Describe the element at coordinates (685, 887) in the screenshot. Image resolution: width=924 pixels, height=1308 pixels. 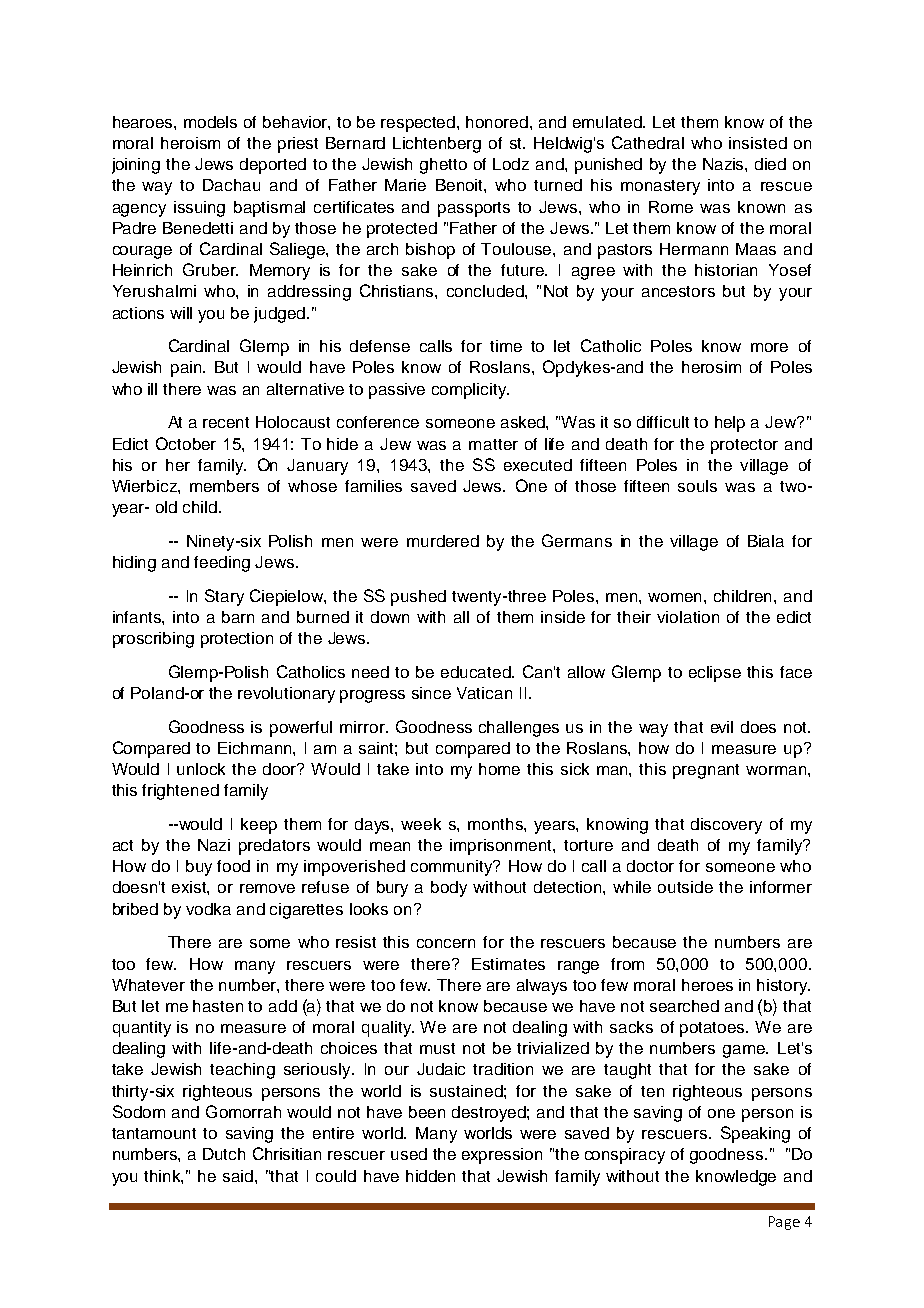
I see `outside` at that location.
